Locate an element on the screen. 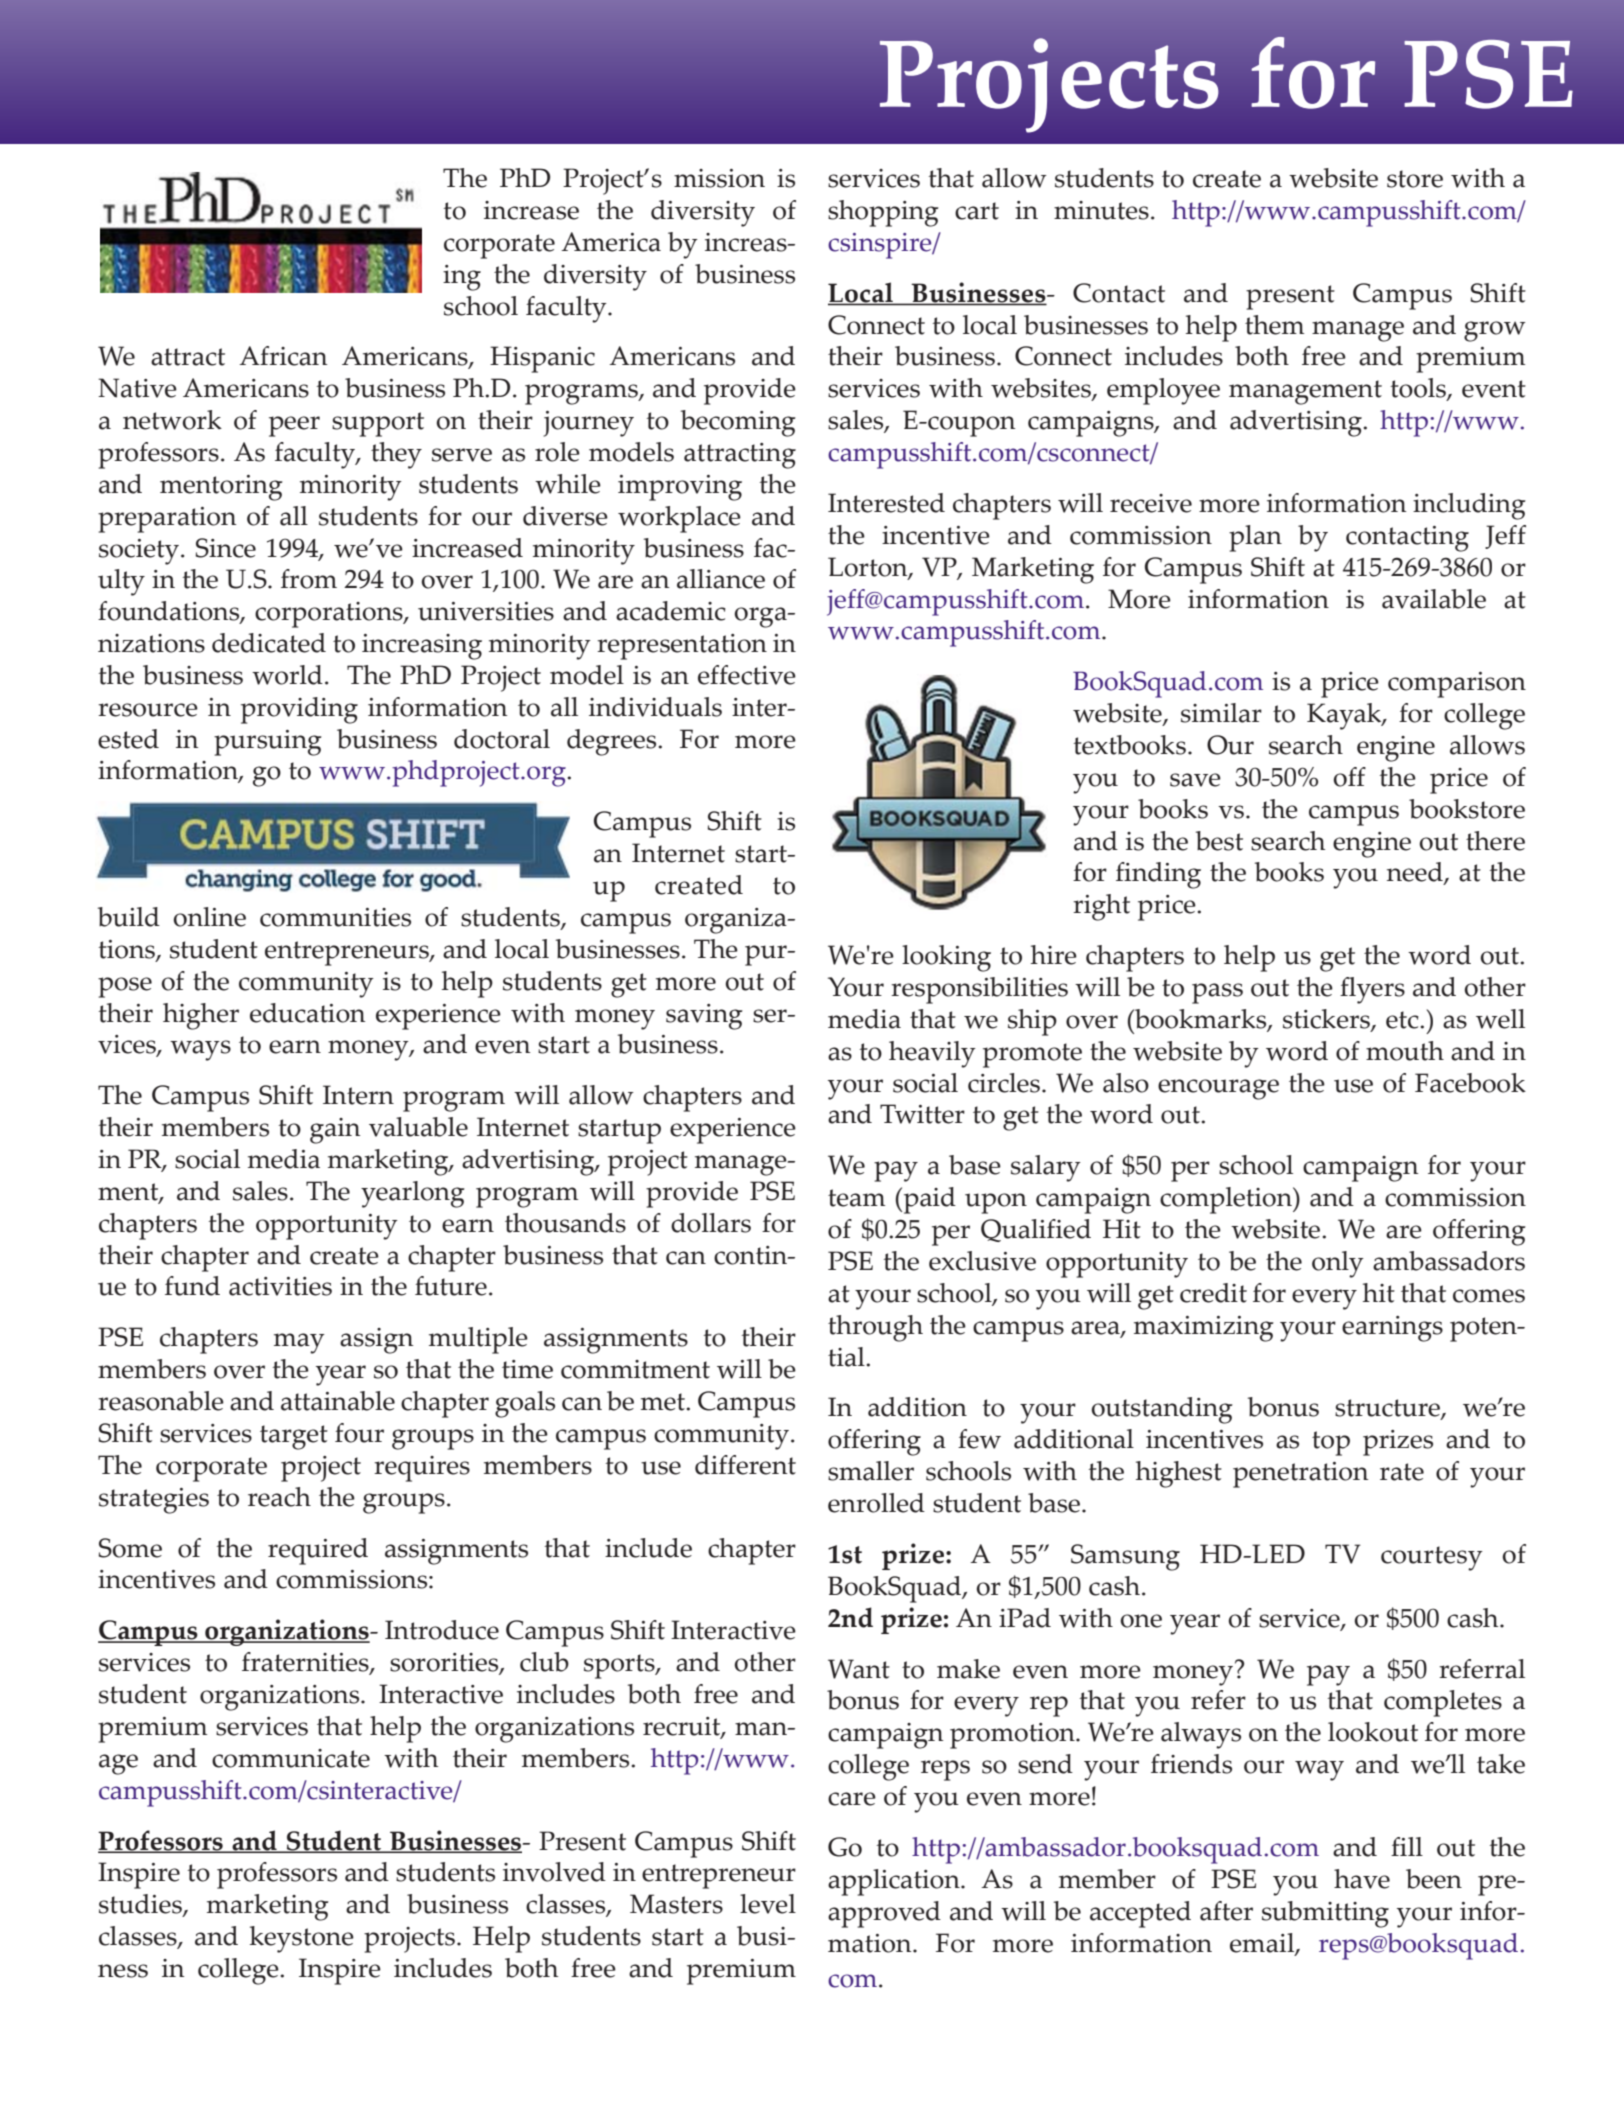 Image resolution: width=1624 pixels, height=2102 pixels. from is located at coordinates (309, 579).
